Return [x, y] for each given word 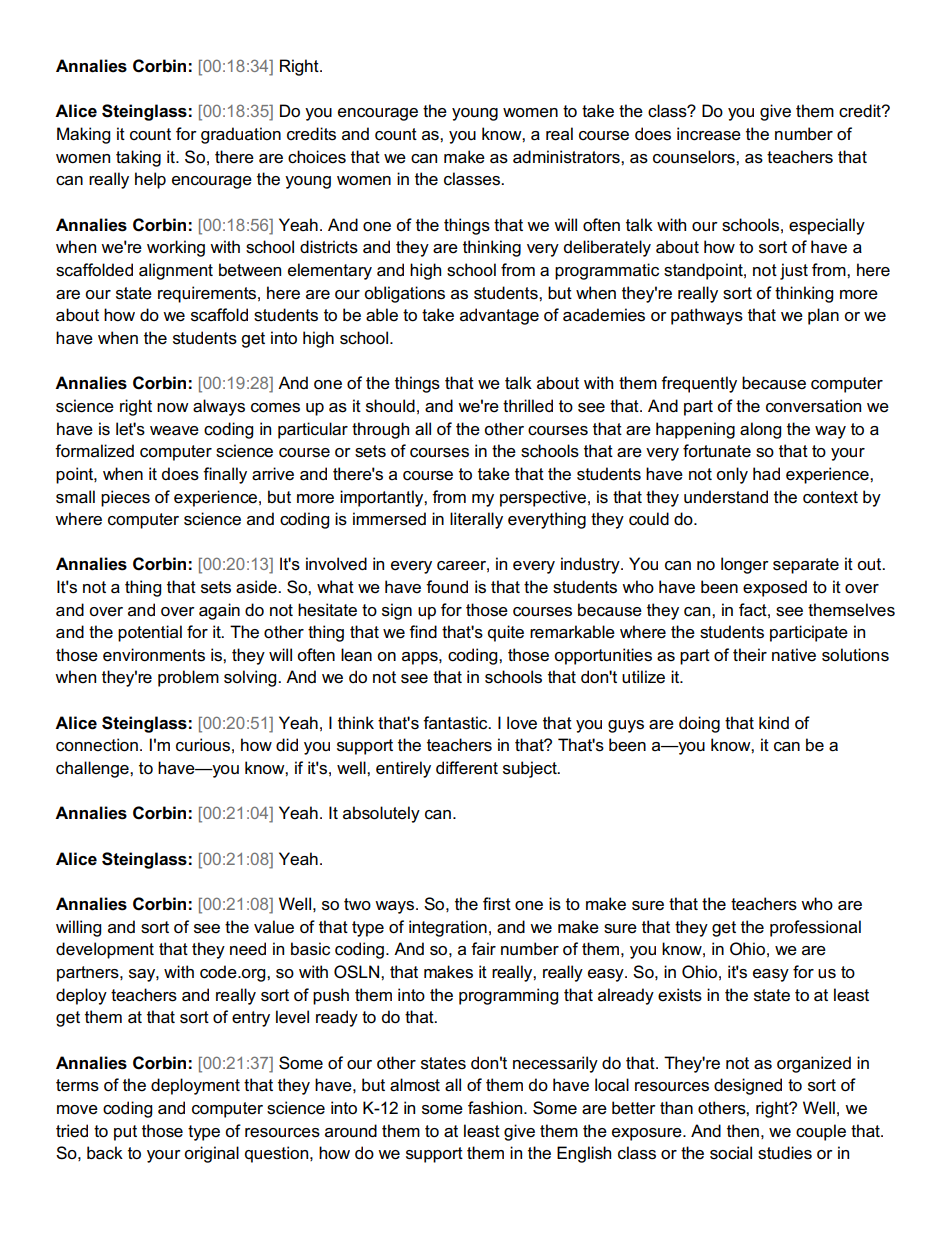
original [211, 1154]
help [150, 180]
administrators [567, 157]
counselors [695, 157]
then [743, 1131]
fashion [496, 1108]
